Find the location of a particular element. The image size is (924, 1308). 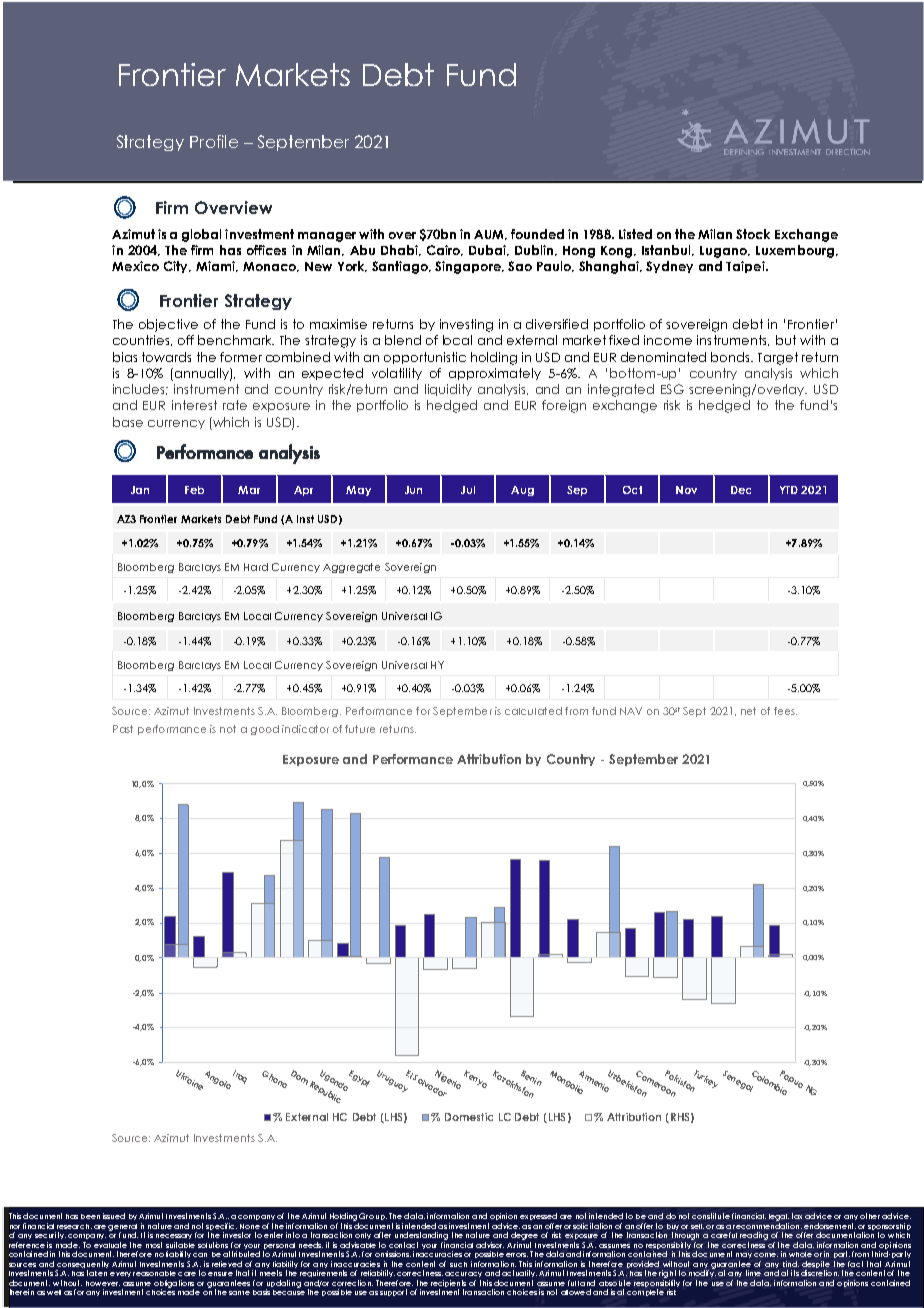

YTD is located at coordinates (789, 490).
